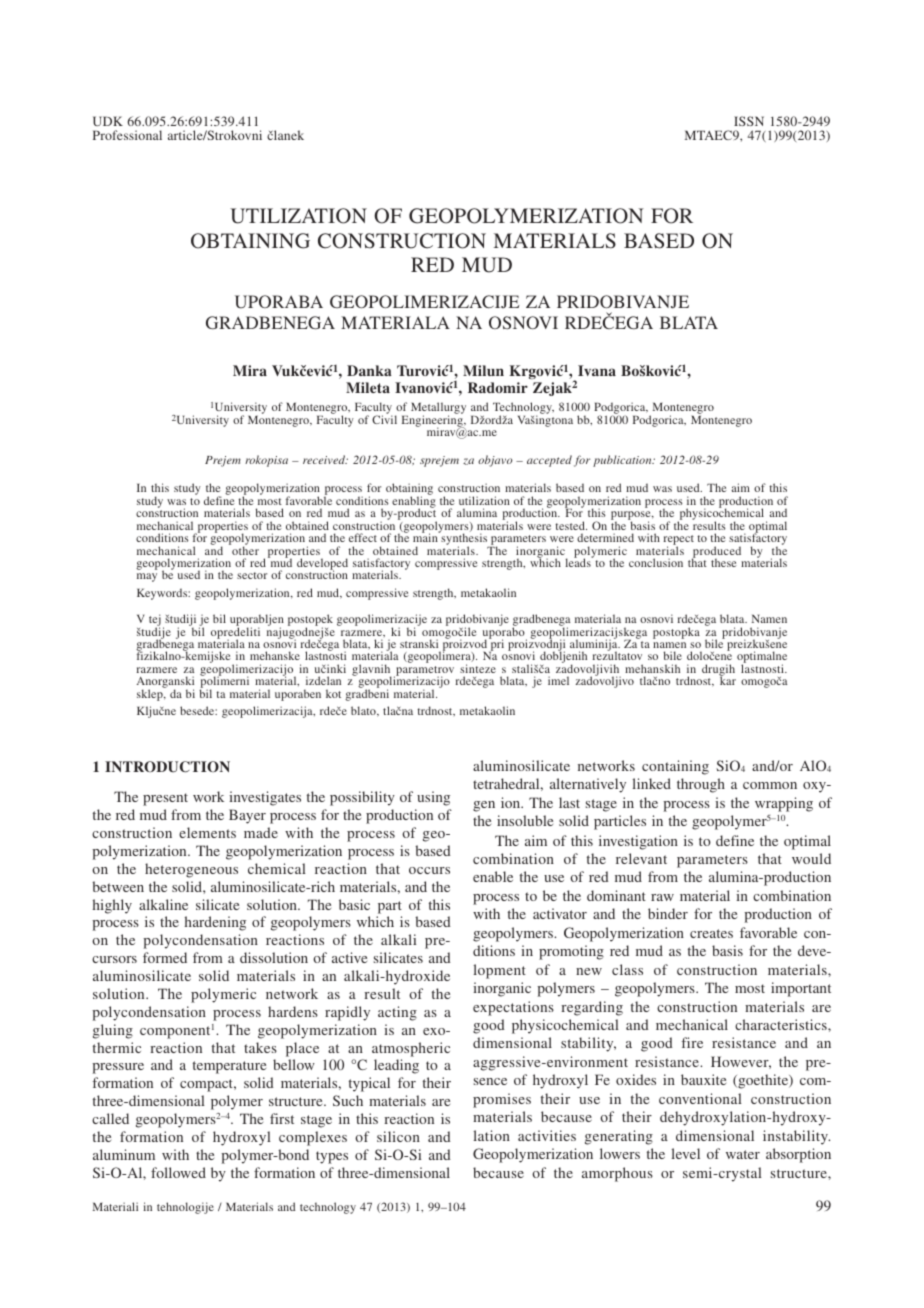 The width and height of the screenshot is (924, 1308). What do you see at coordinates (701, 785) in the screenshot?
I see `through` at bounding box center [701, 785].
